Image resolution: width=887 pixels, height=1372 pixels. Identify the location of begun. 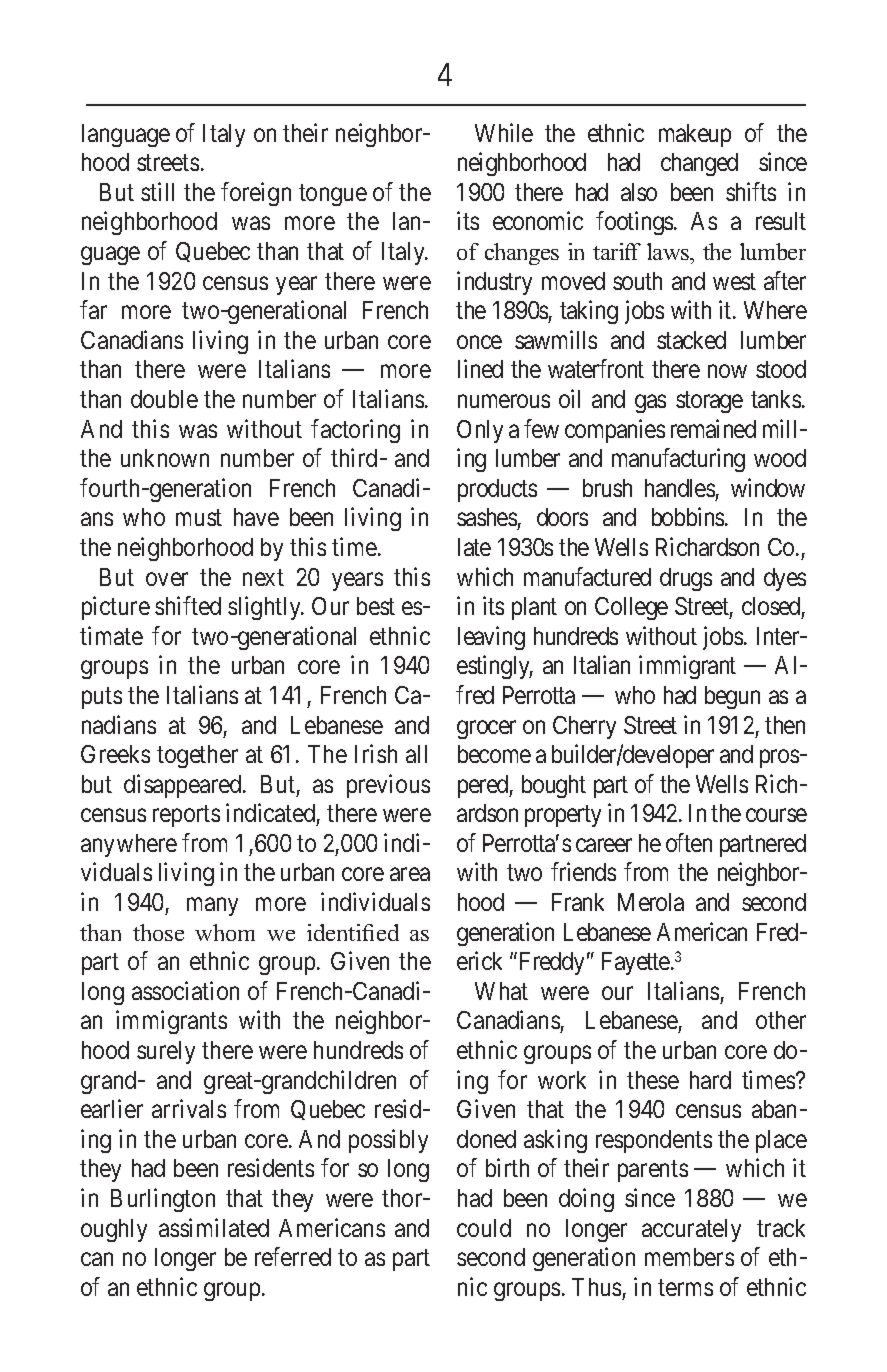
(732, 697).
